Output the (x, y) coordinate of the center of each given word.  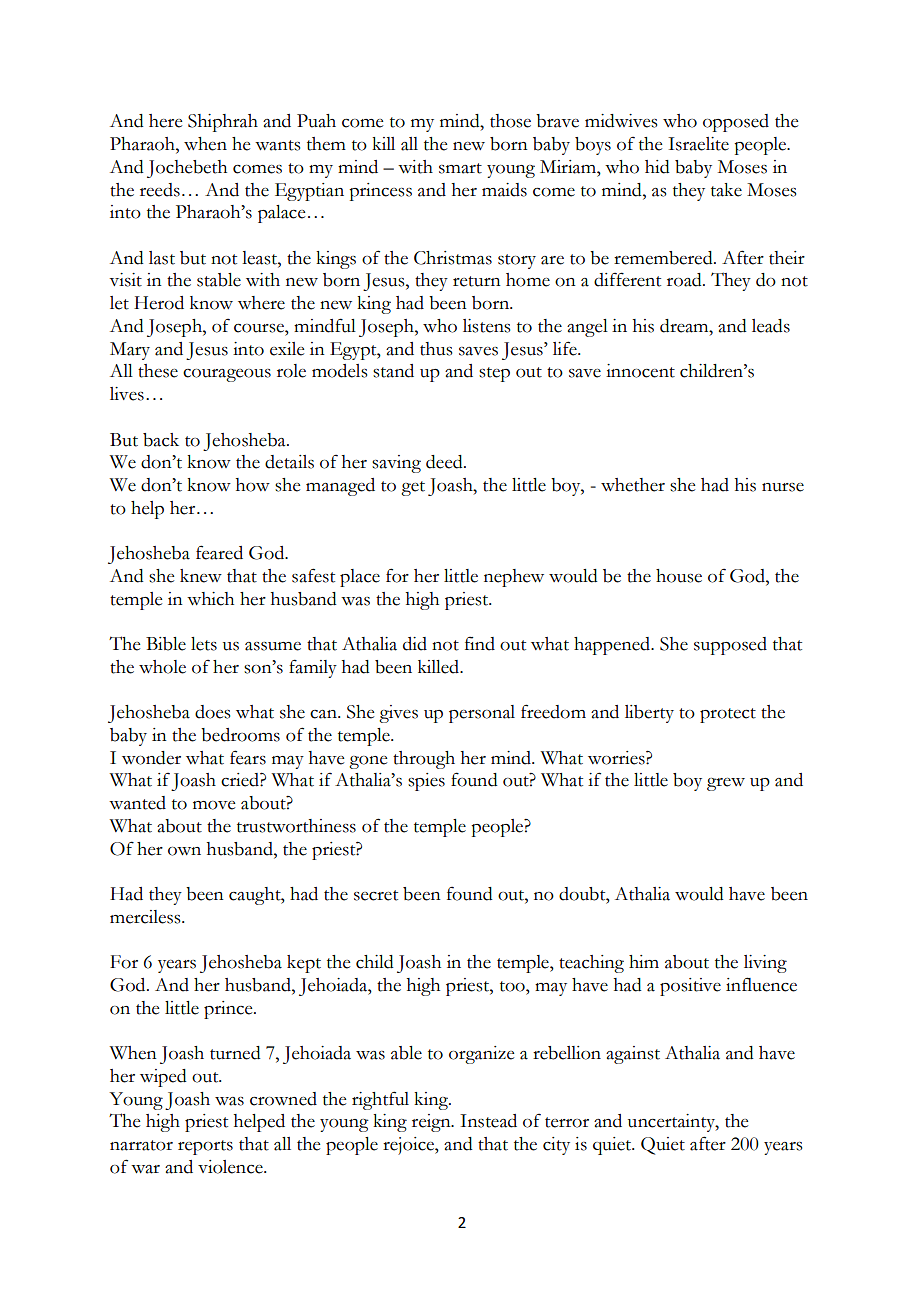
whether (633, 485)
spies (426, 782)
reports (205, 1147)
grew (726, 784)
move (214, 805)
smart (460, 168)
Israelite (698, 144)
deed (445, 462)
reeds (160, 190)
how (253, 485)
